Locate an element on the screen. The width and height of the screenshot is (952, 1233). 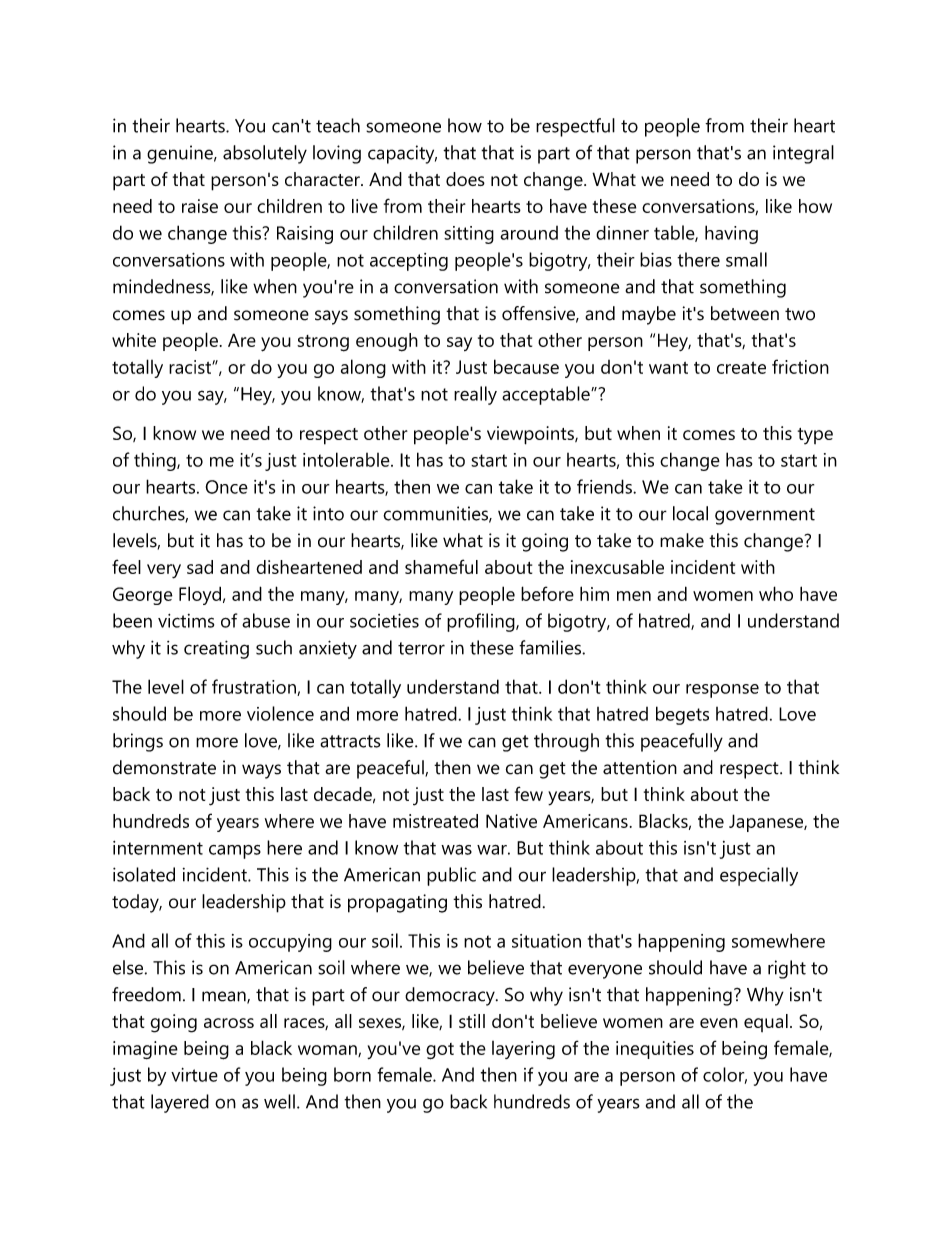
create is located at coordinates (741, 367).
